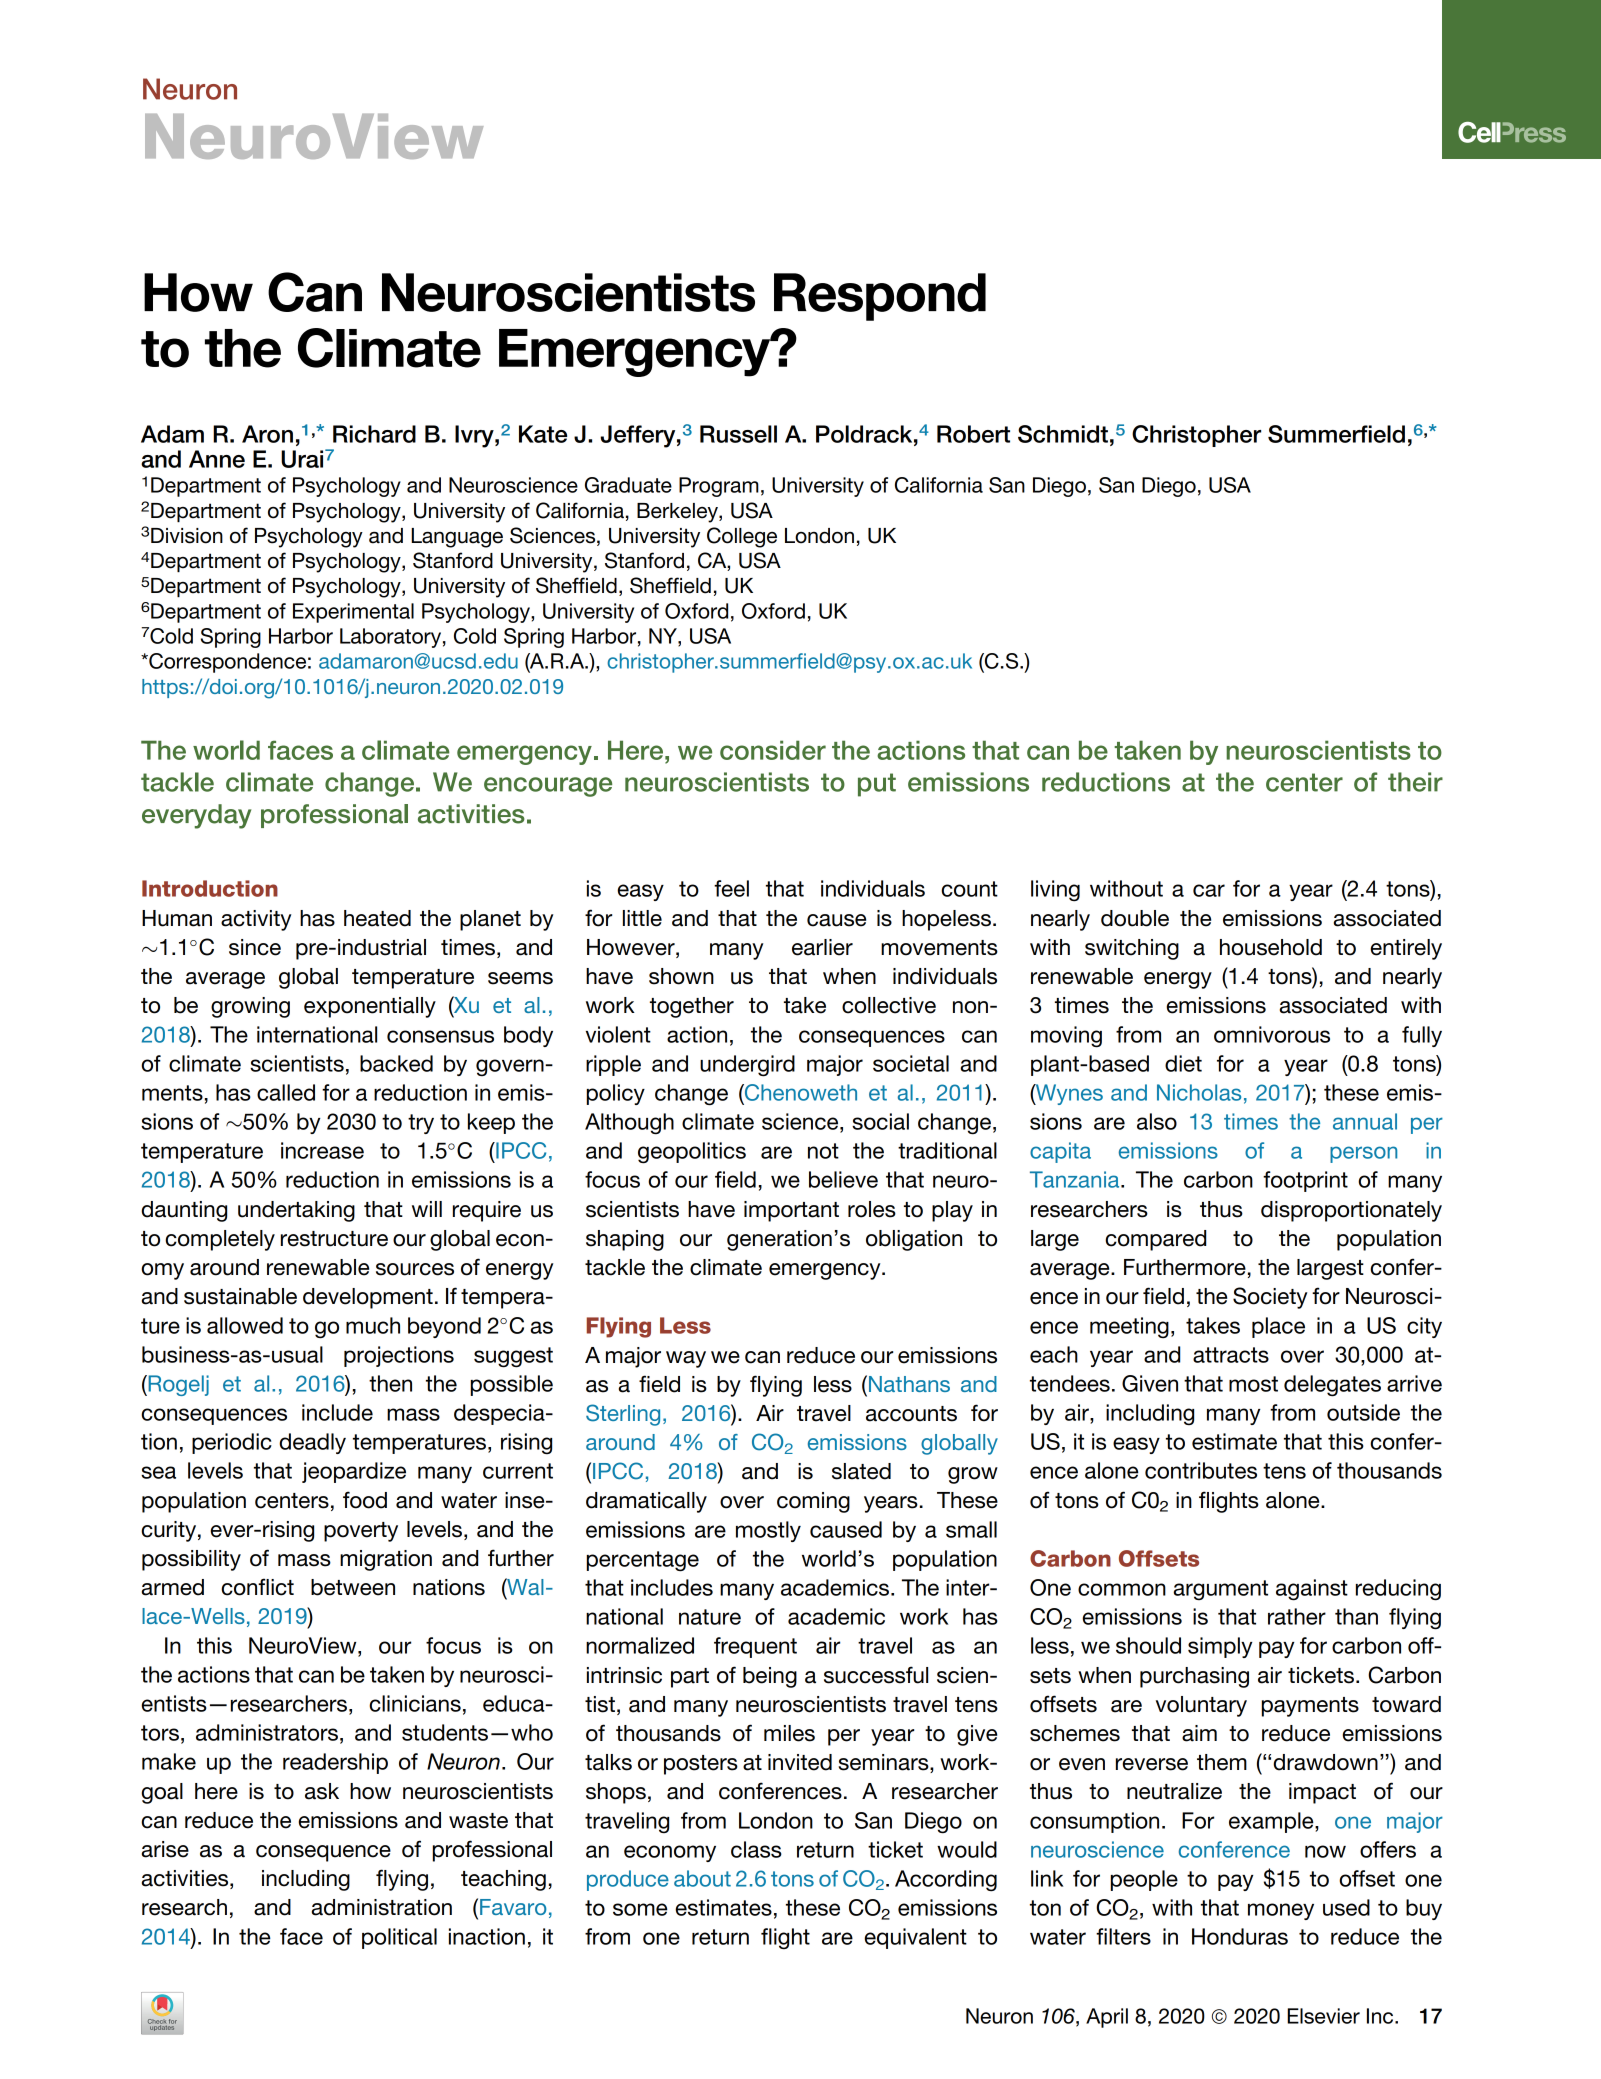 The height and width of the document is (2079, 1601). I want to click on Program, so click(719, 487).
